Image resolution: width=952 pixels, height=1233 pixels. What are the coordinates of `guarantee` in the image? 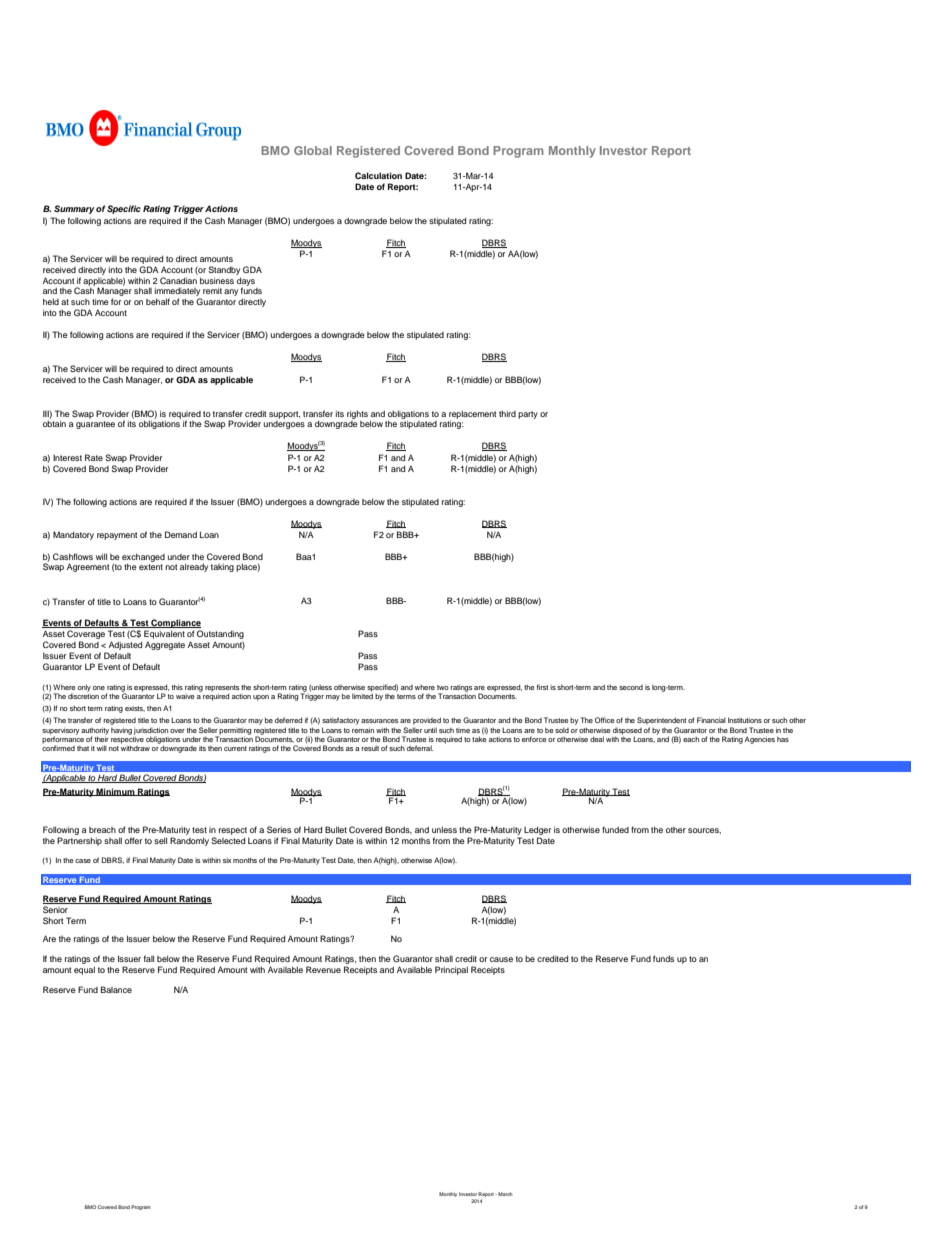 It's located at (95, 425).
